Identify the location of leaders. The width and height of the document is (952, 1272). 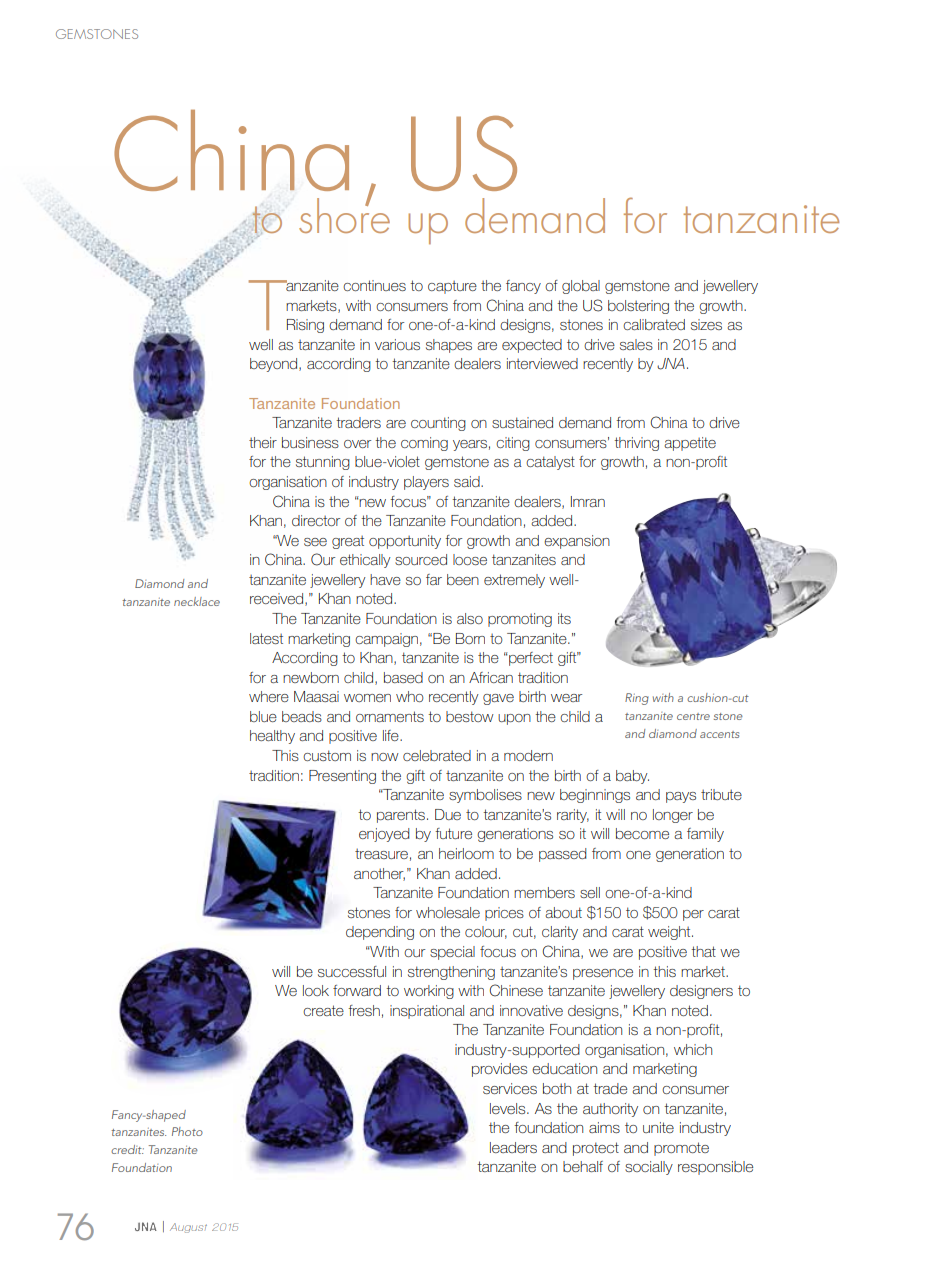
(513, 1147).
